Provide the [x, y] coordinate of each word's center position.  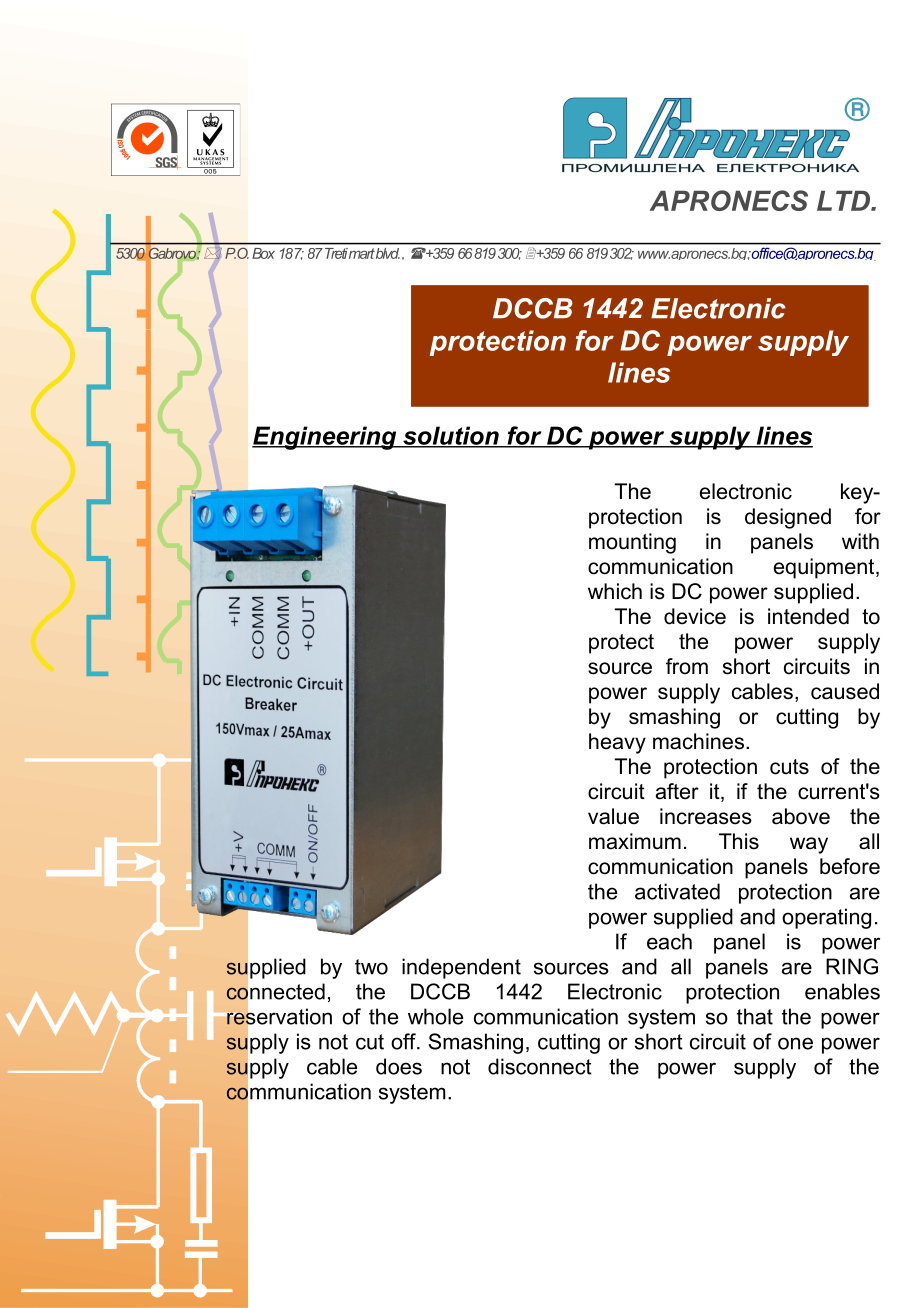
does [399, 1066]
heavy [617, 743]
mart [361, 253]
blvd [387, 253]
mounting [632, 543]
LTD [844, 201]
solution [451, 436]
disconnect [540, 1066]
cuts [789, 767]
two [371, 967]
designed [788, 518]
